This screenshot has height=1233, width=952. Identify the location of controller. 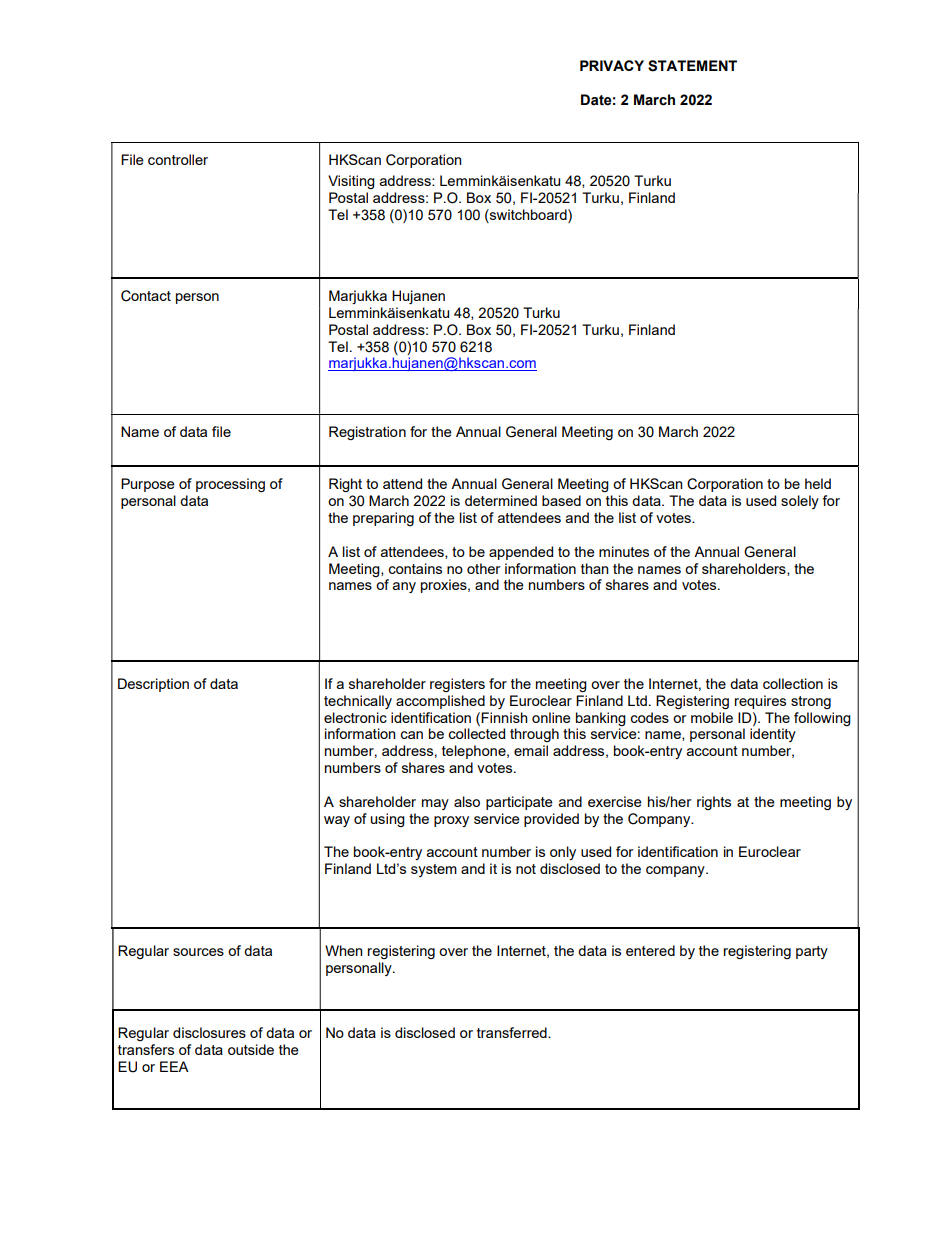
(178, 159).
